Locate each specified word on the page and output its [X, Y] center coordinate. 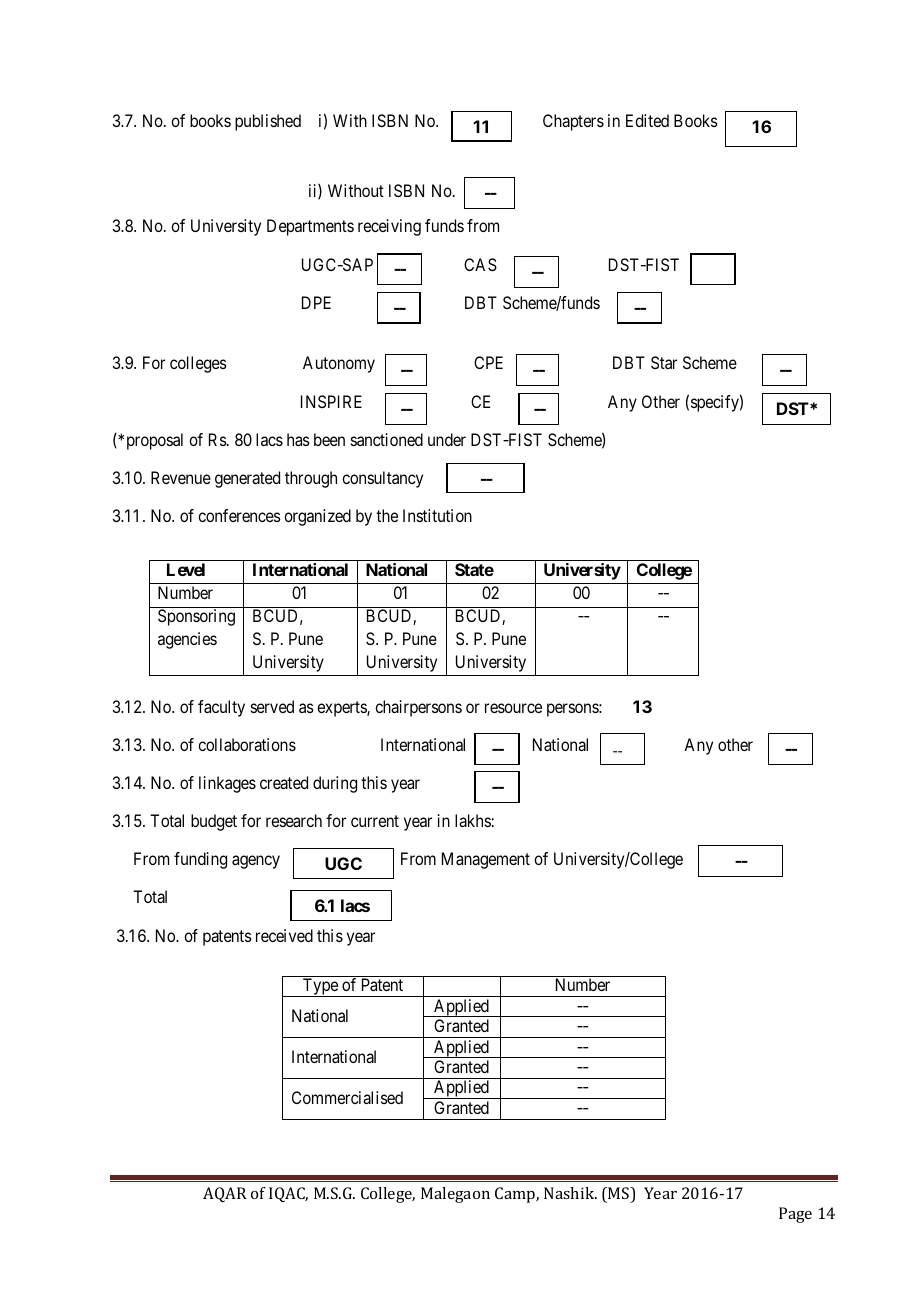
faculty [221, 708]
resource [513, 708]
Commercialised [347, 1097]
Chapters [573, 122]
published [268, 122]
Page [795, 1215]
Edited [647, 120]
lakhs [473, 820]
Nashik [570, 1193]
